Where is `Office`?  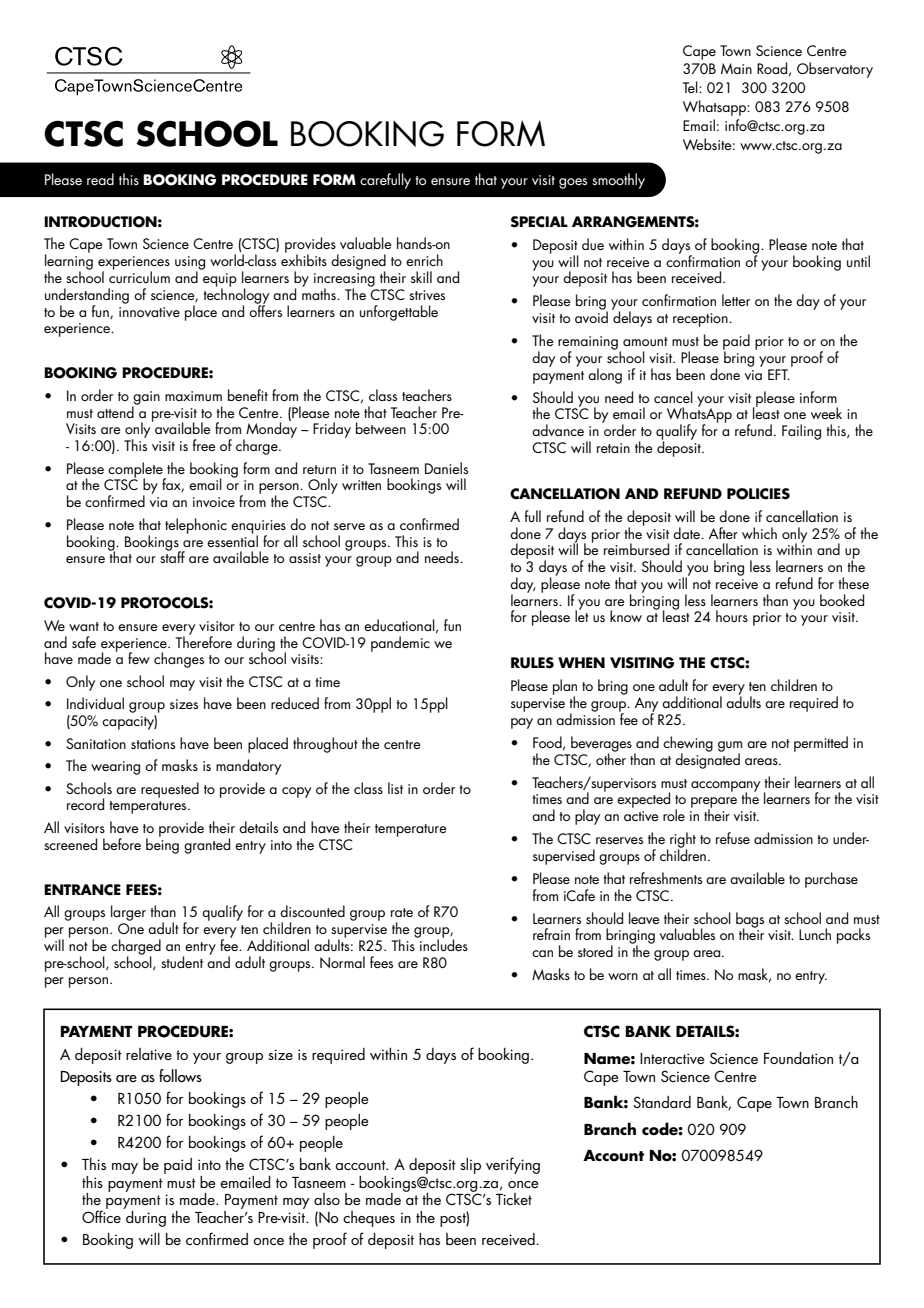 Office is located at coordinates (101, 1215).
